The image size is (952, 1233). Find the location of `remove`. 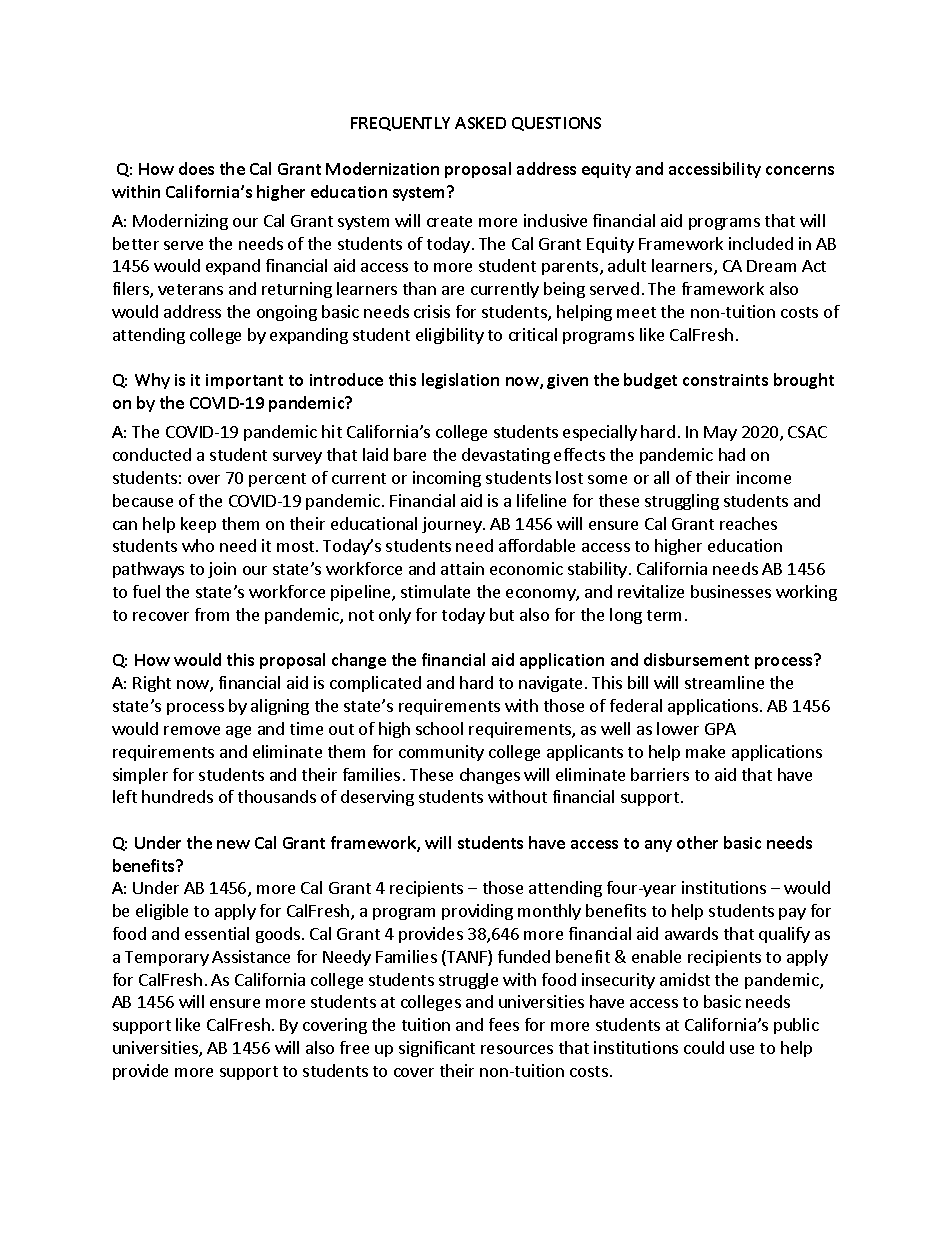

remove is located at coordinates (192, 730).
